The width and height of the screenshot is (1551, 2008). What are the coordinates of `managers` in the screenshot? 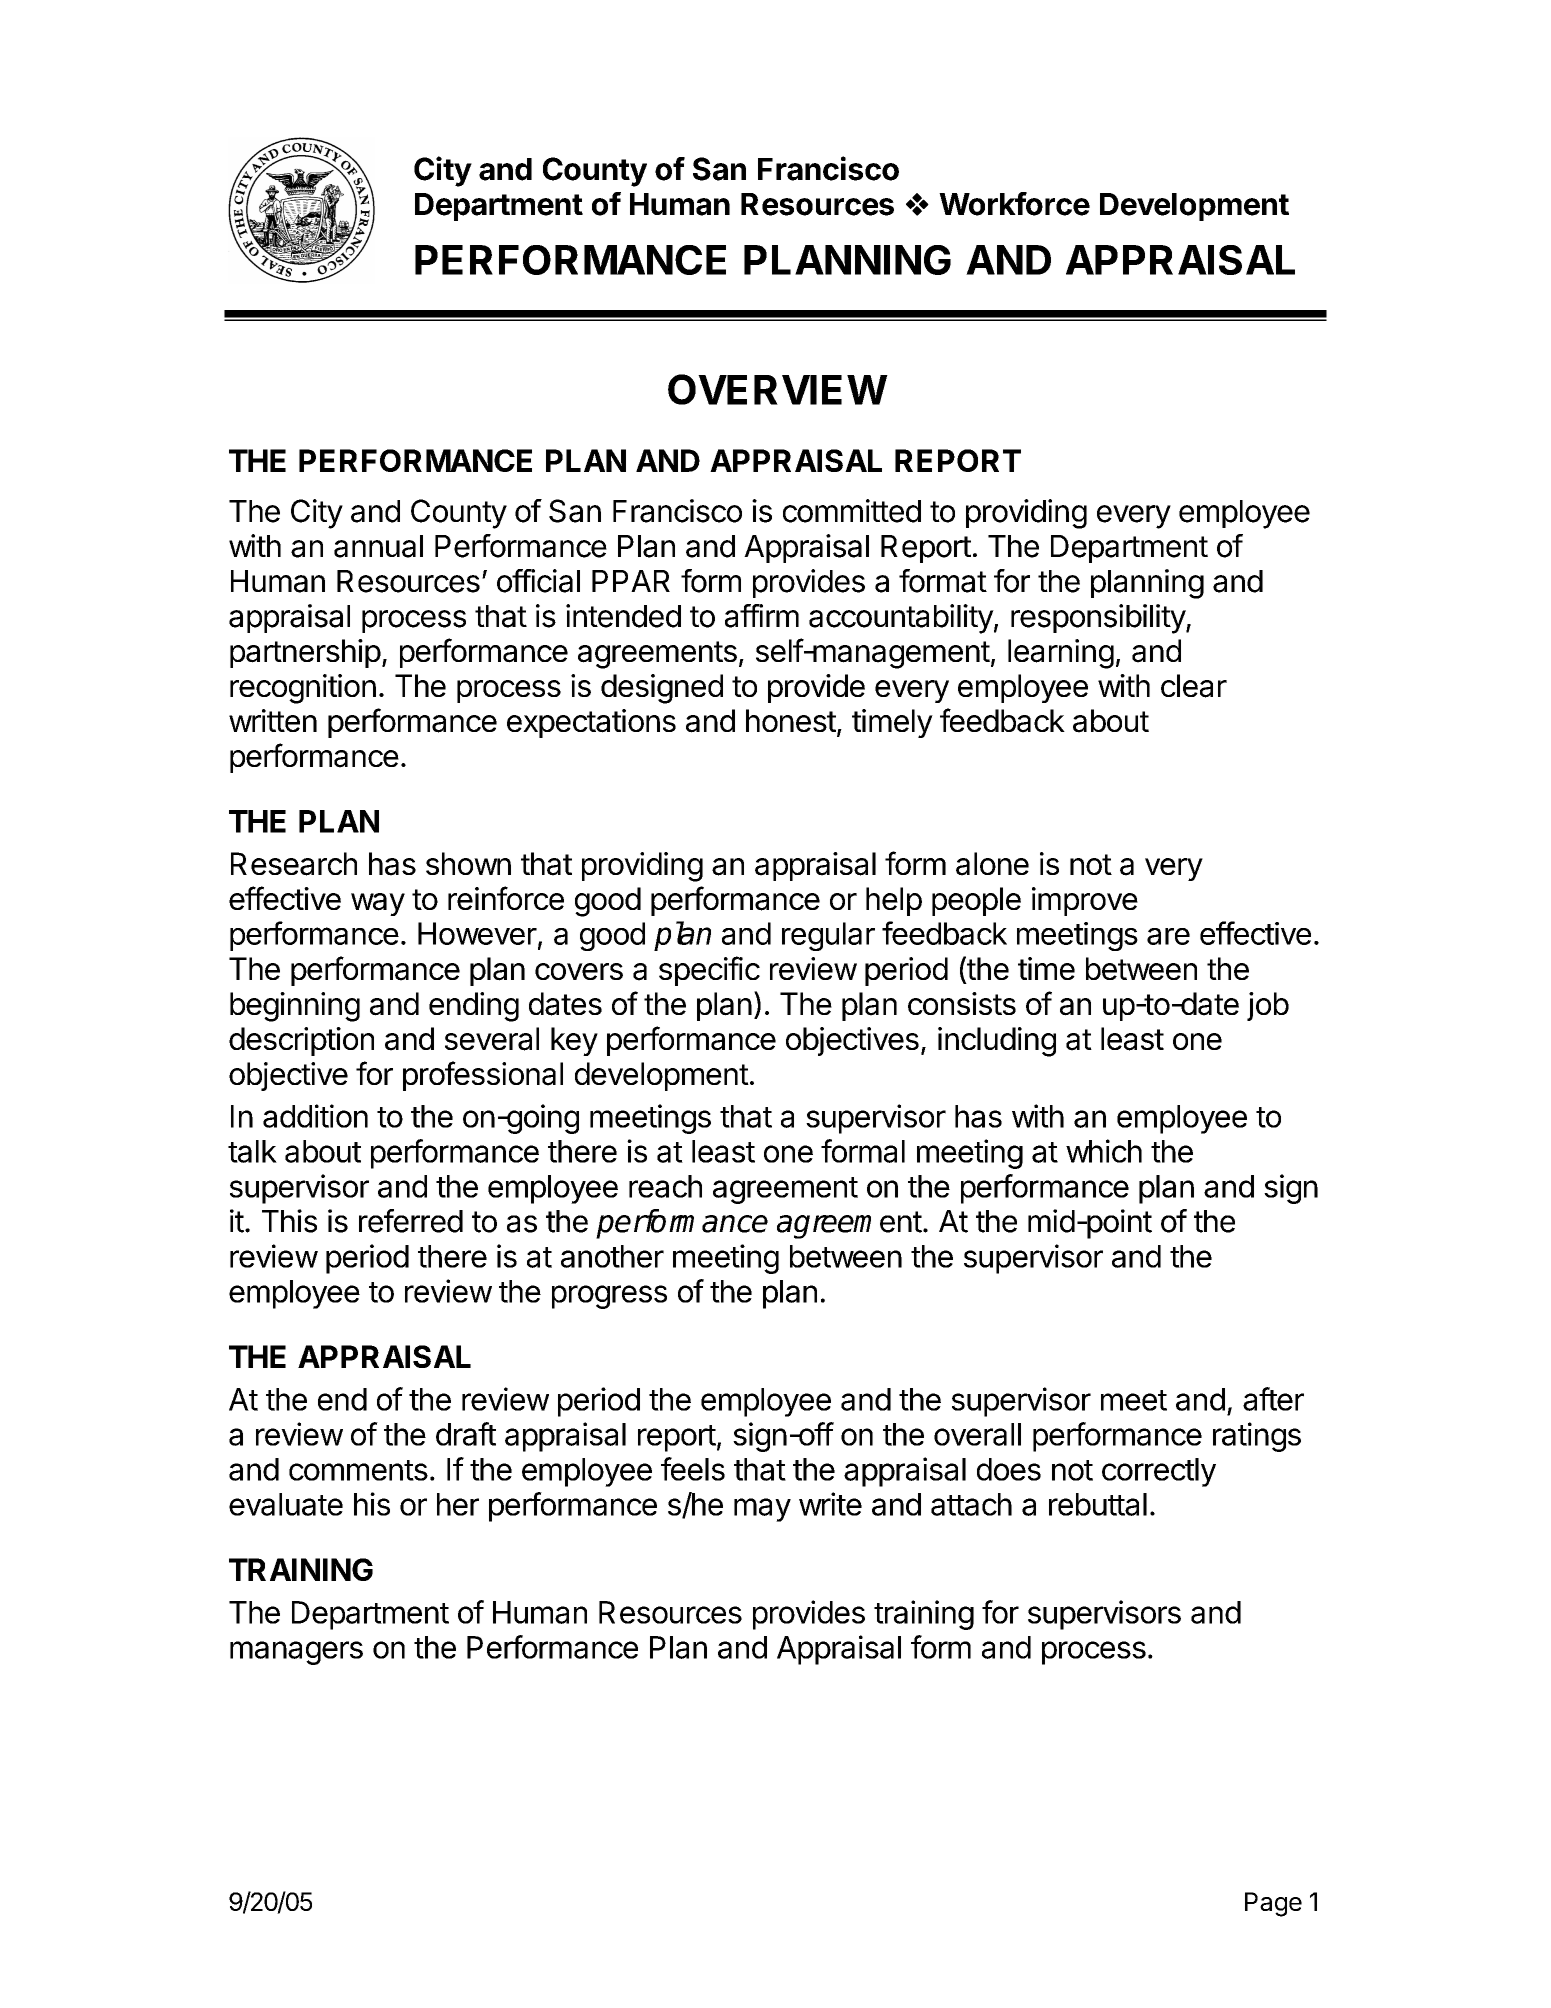 It's located at (296, 1653).
